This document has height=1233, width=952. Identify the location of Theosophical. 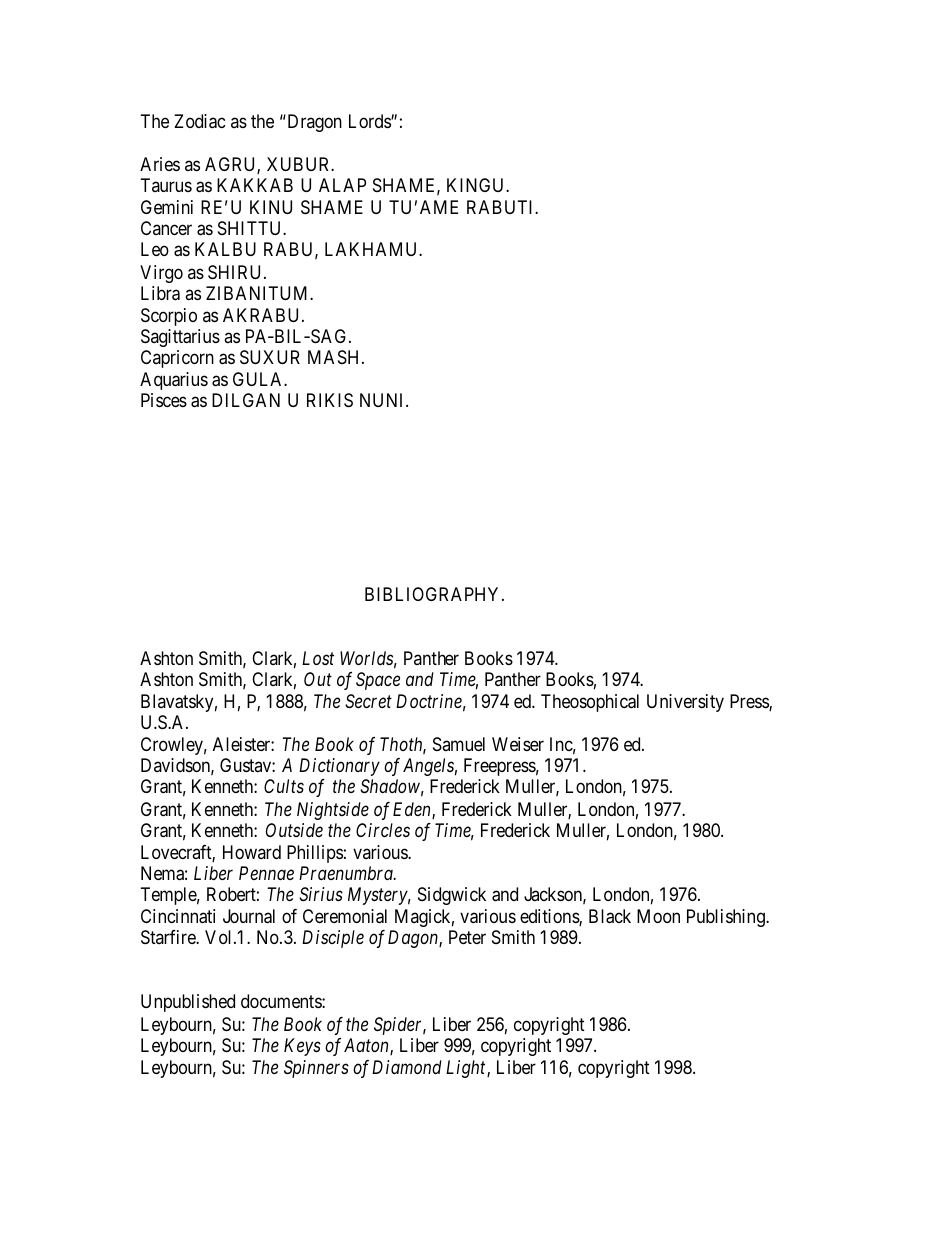
(590, 703).
